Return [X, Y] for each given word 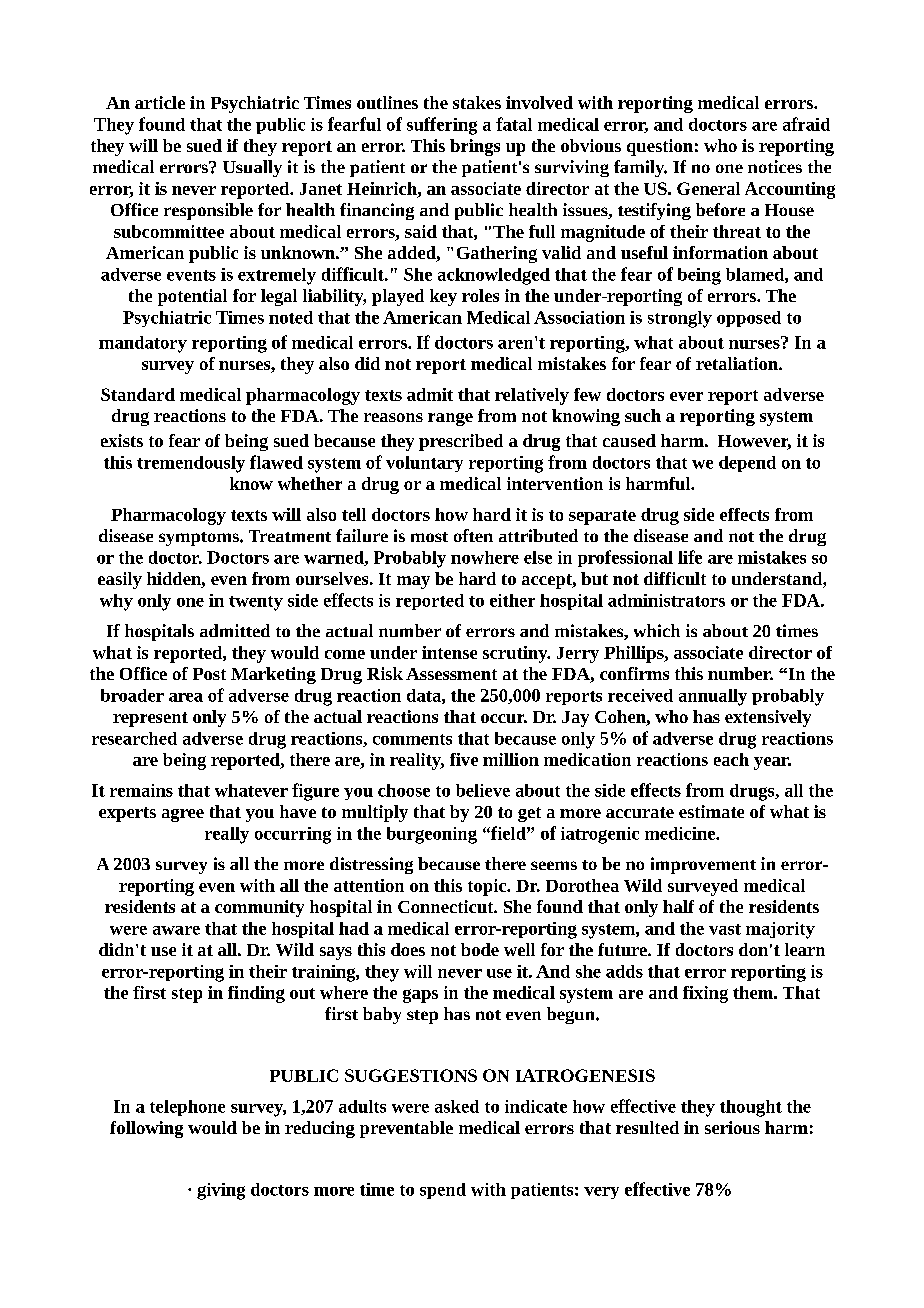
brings [475, 147]
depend [747, 464]
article [160, 102]
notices [775, 166]
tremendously [191, 464]
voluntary [424, 464]
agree [183, 815]
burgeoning [432, 835]
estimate [711, 811]
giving [221, 1191]
